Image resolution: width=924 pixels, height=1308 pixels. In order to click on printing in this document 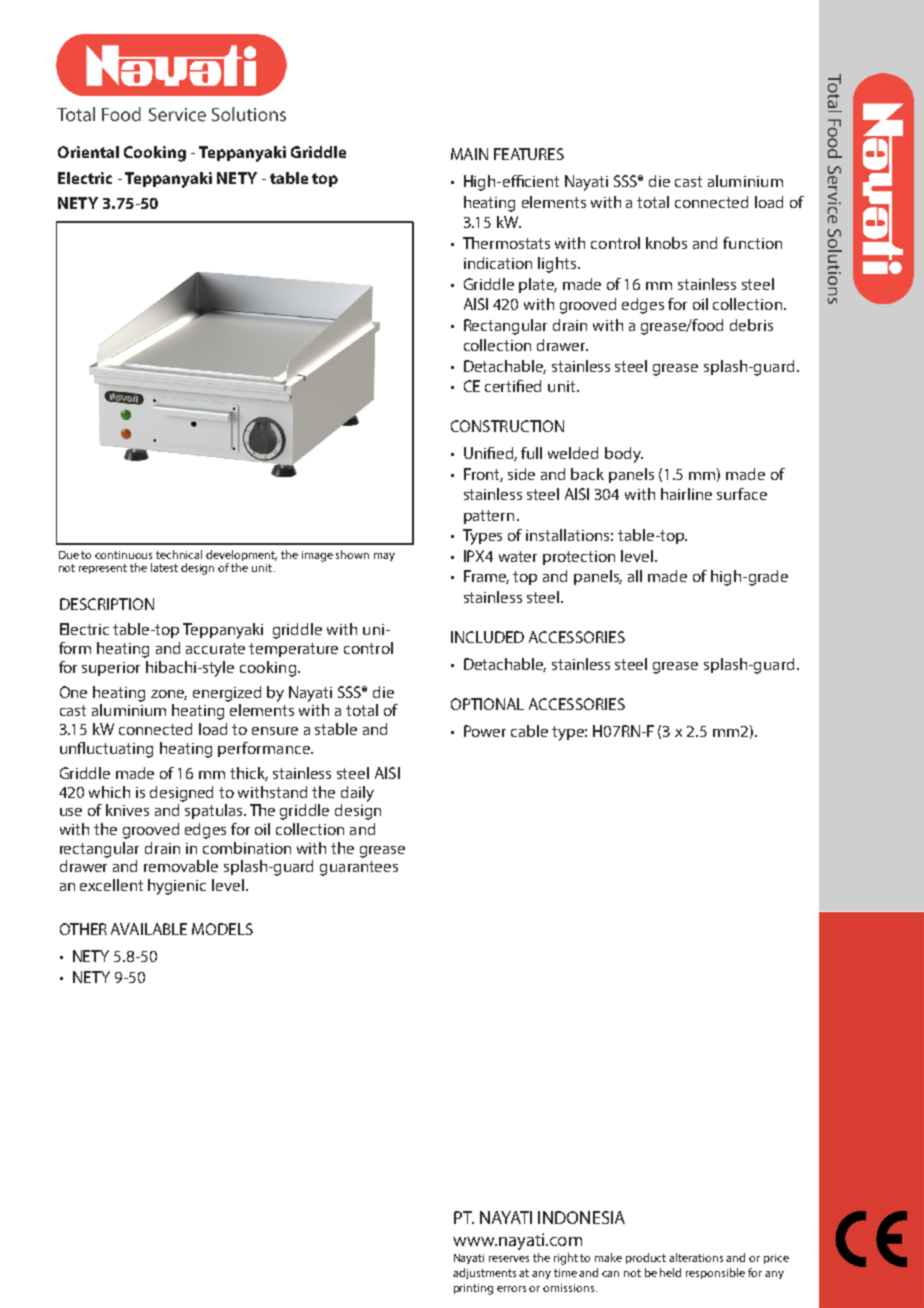, I will do `click(473, 1289)`.
